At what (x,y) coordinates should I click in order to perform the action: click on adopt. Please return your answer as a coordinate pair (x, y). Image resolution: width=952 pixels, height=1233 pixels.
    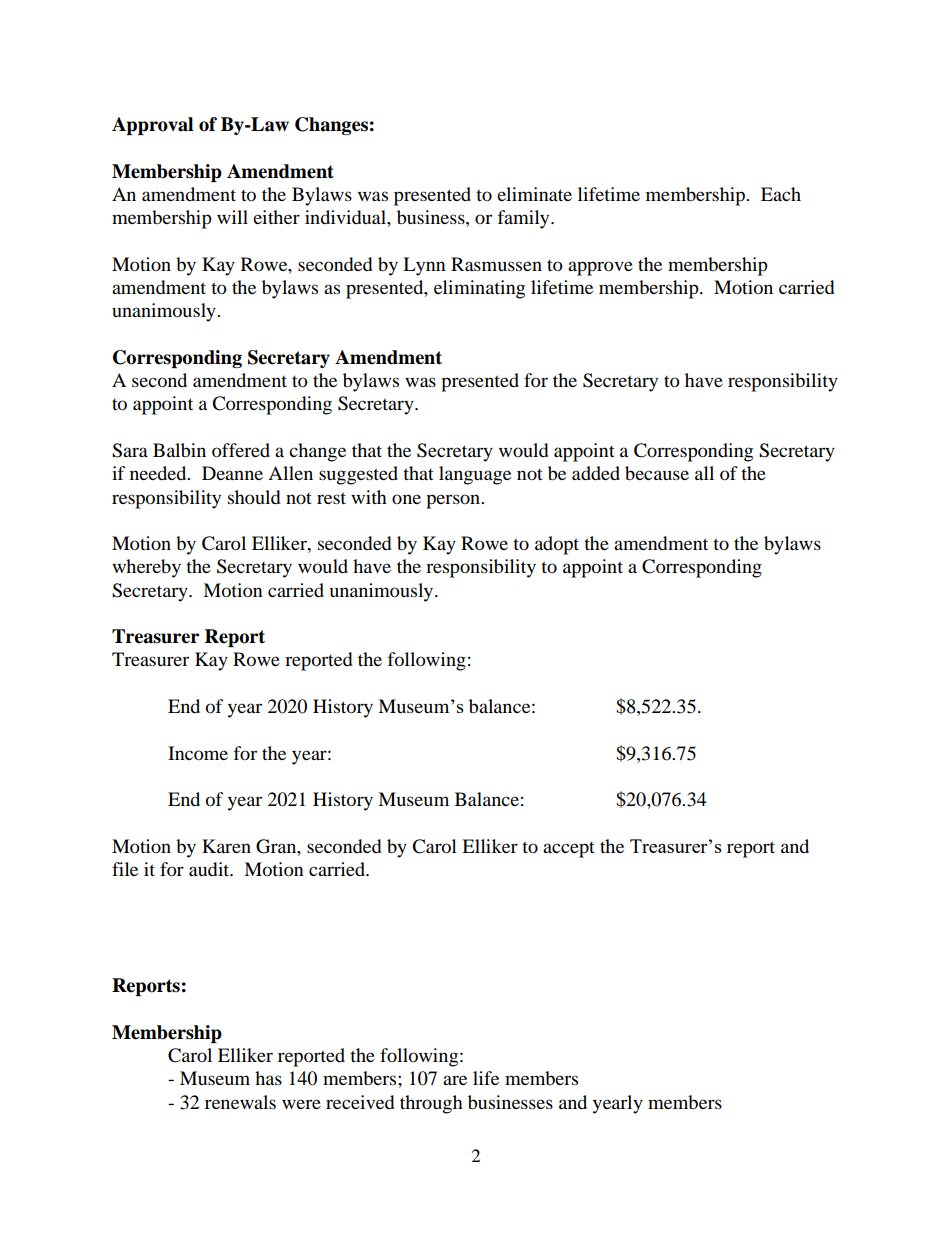
    Looking at the image, I should click on (557, 545).
